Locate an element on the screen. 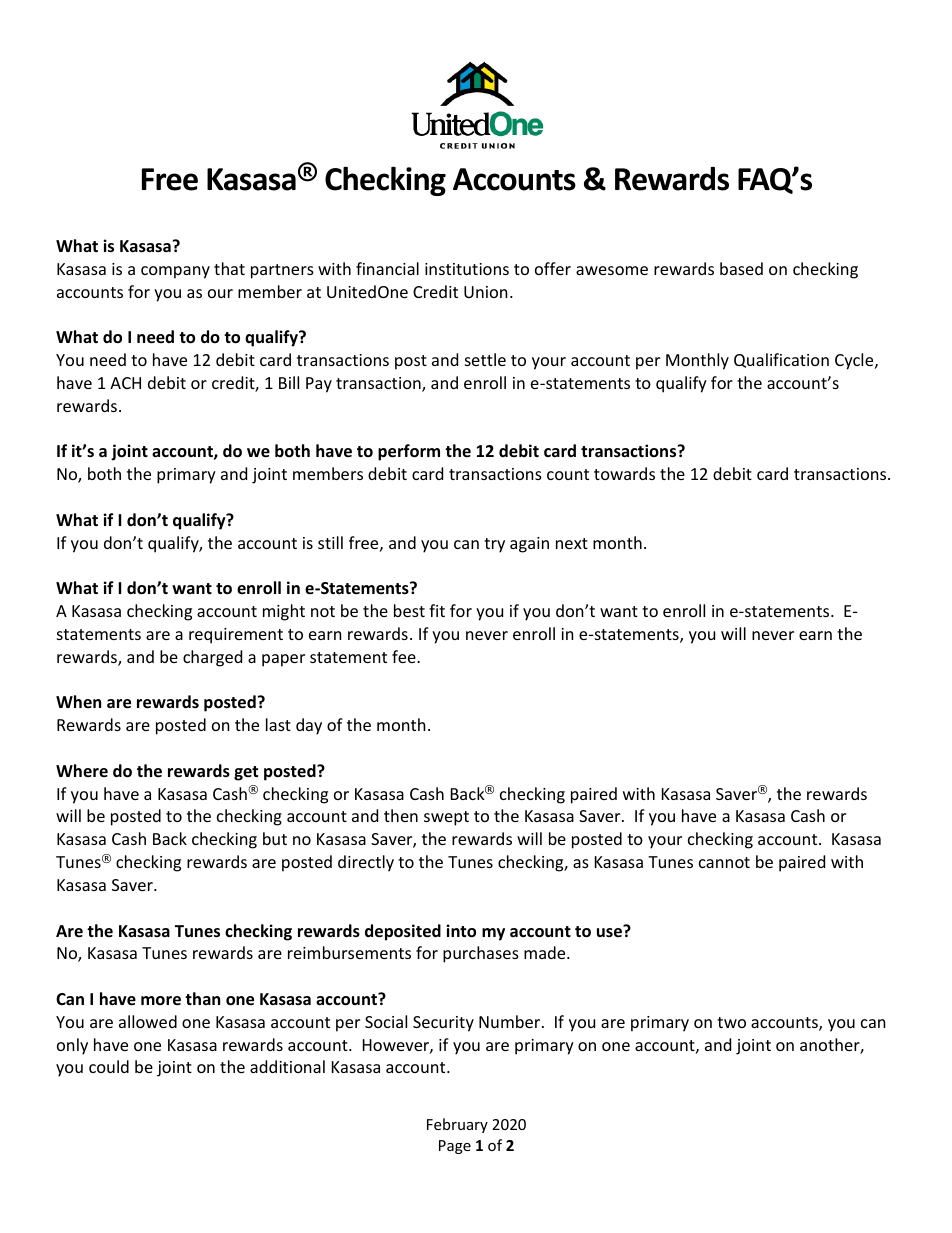 The width and height of the screenshot is (952, 1233). Union is located at coordinates (486, 292).
